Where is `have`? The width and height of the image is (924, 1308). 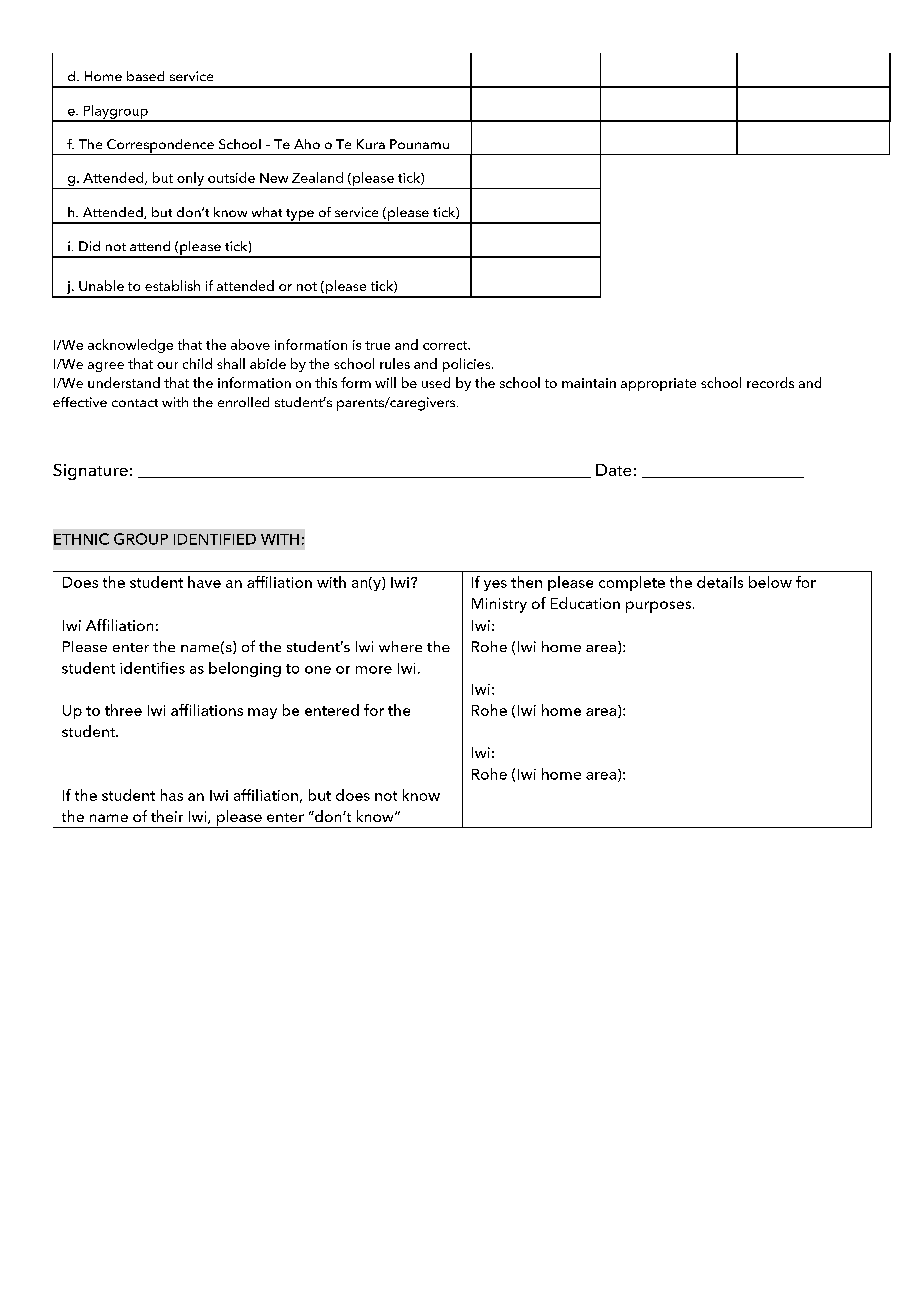
have is located at coordinates (204, 582).
